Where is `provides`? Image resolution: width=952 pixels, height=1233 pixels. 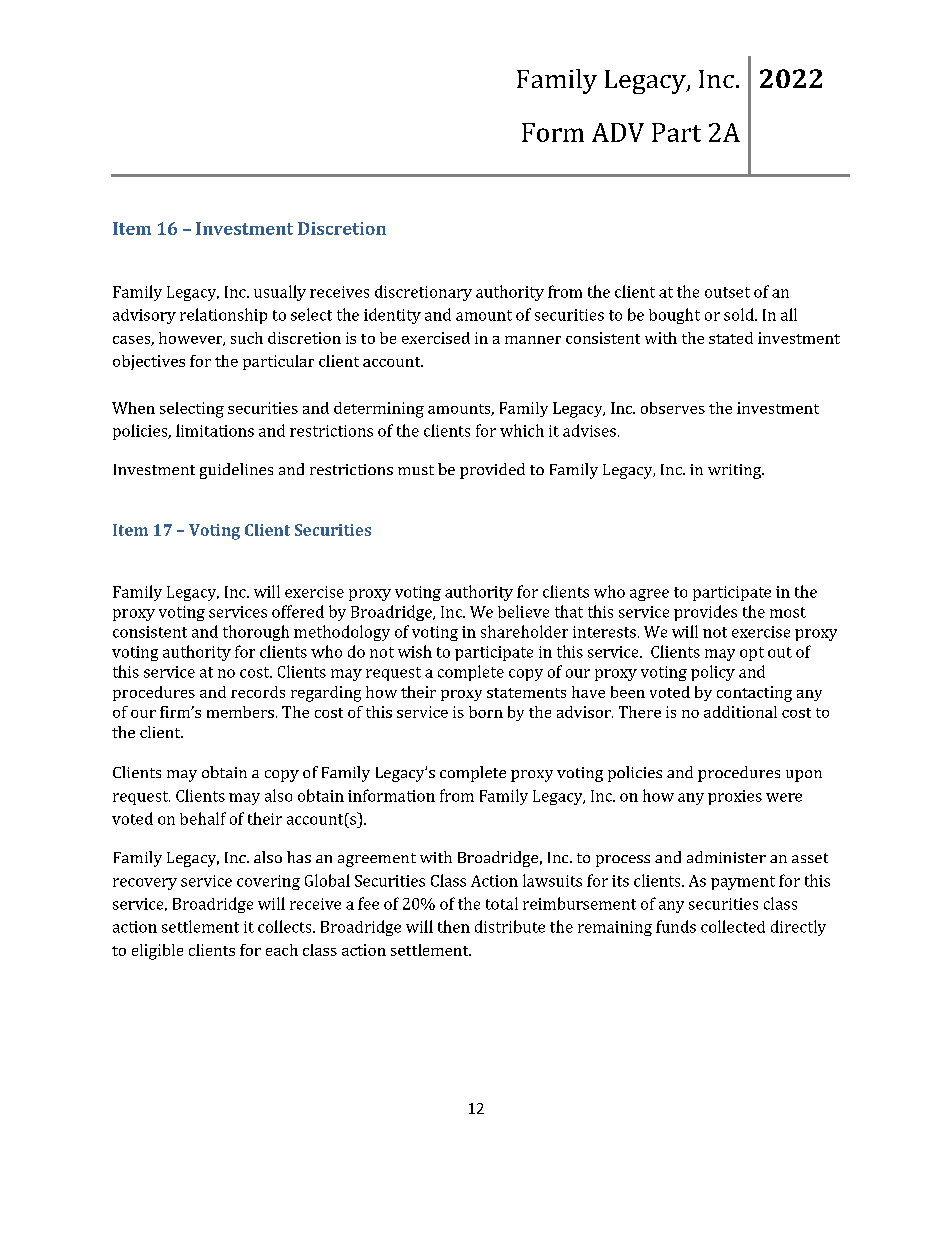 provides is located at coordinates (705, 613).
